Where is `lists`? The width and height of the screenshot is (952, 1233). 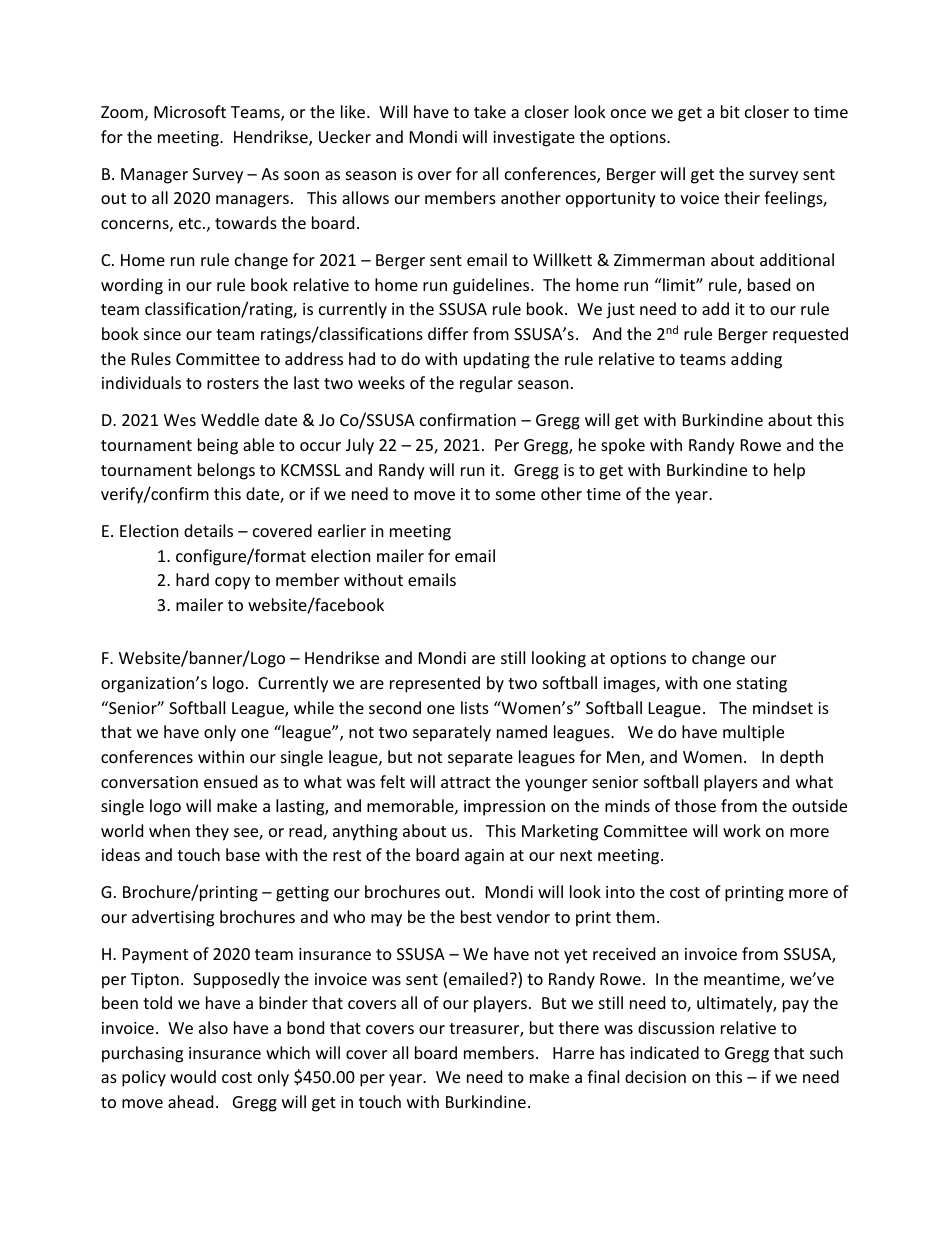
lists is located at coordinates (475, 707).
